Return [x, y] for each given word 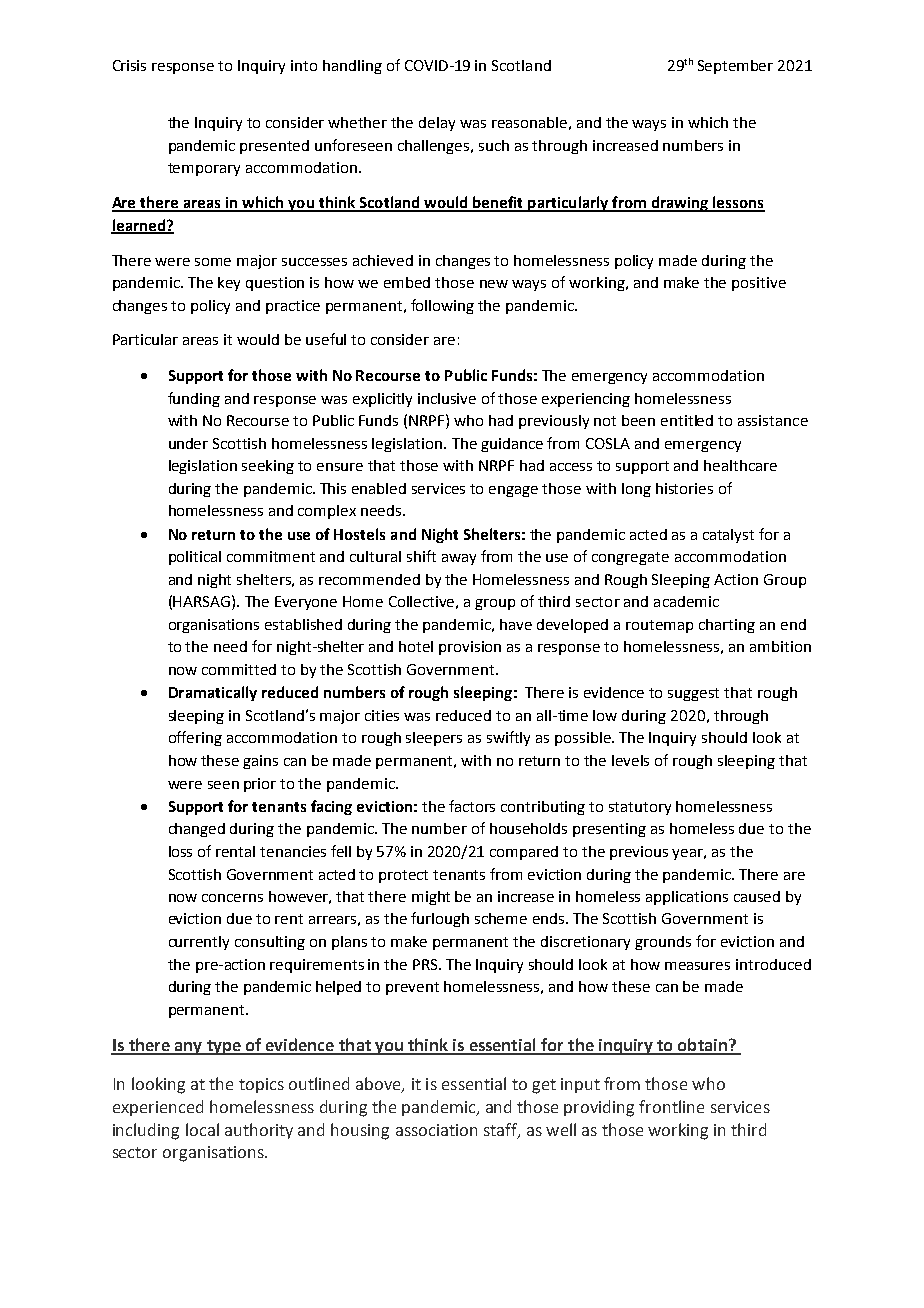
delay [437, 124]
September [735, 67]
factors [472, 806]
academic [686, 601]
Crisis [129, 65]
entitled [687, 420]
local [202, 1129]
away [459, 559]
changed [197, 830]
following [442, 306]
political [195, 558]
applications [687, 898]
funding [194, 399]
